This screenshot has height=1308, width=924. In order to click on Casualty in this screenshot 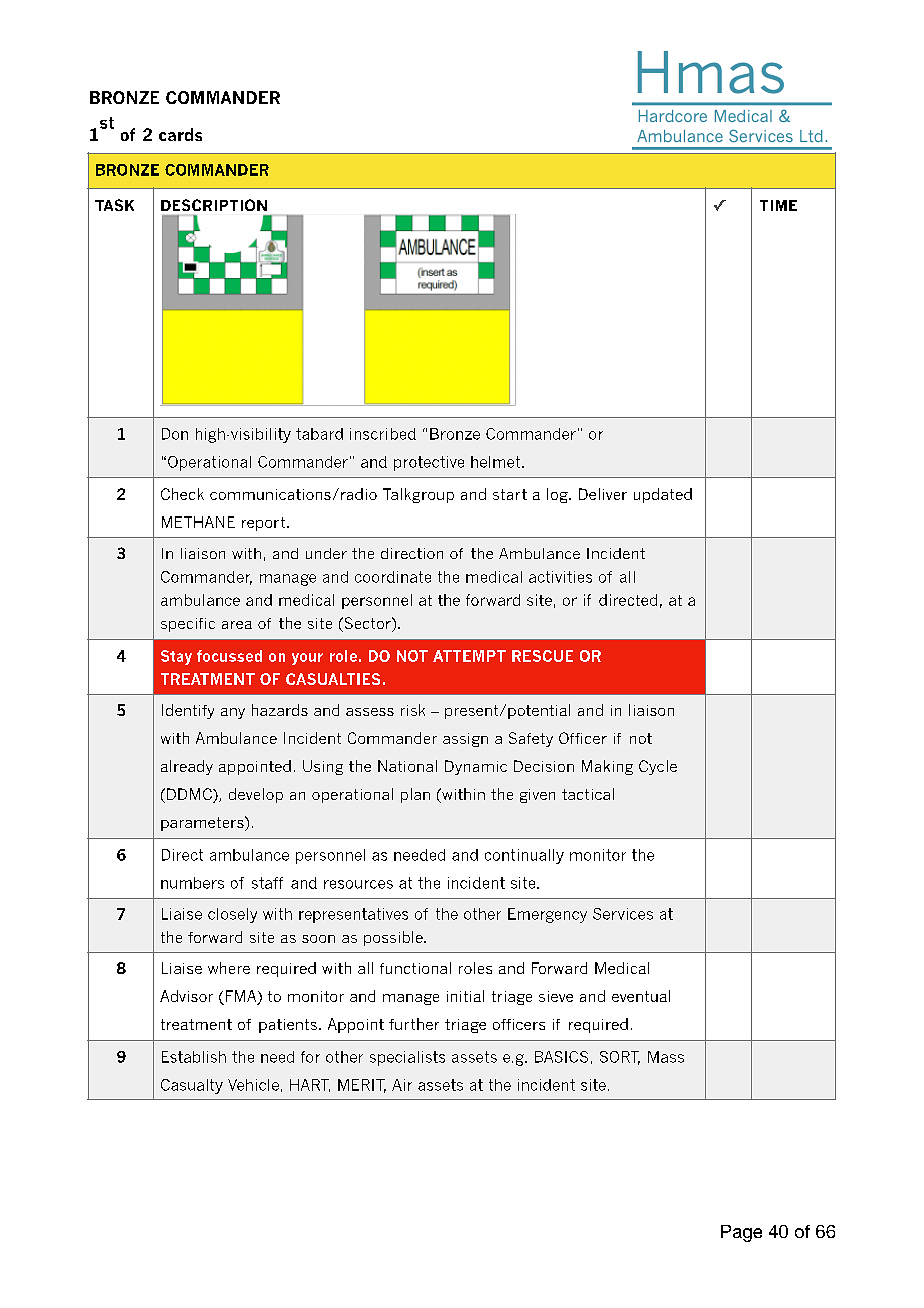, I will do `click(192, 1086)`.
